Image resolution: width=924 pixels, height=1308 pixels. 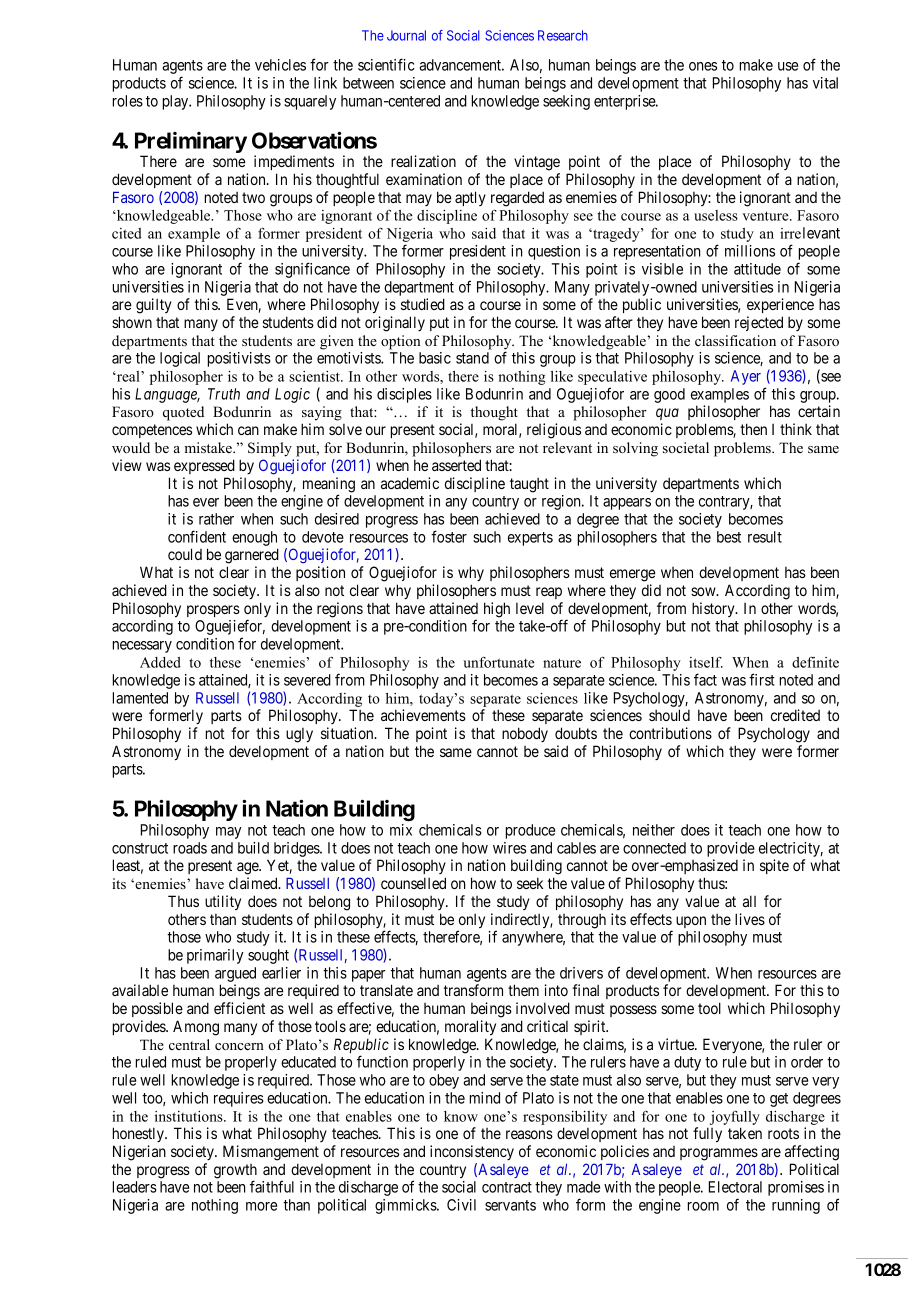 I want to click on then, so click(x=753, y=429).
